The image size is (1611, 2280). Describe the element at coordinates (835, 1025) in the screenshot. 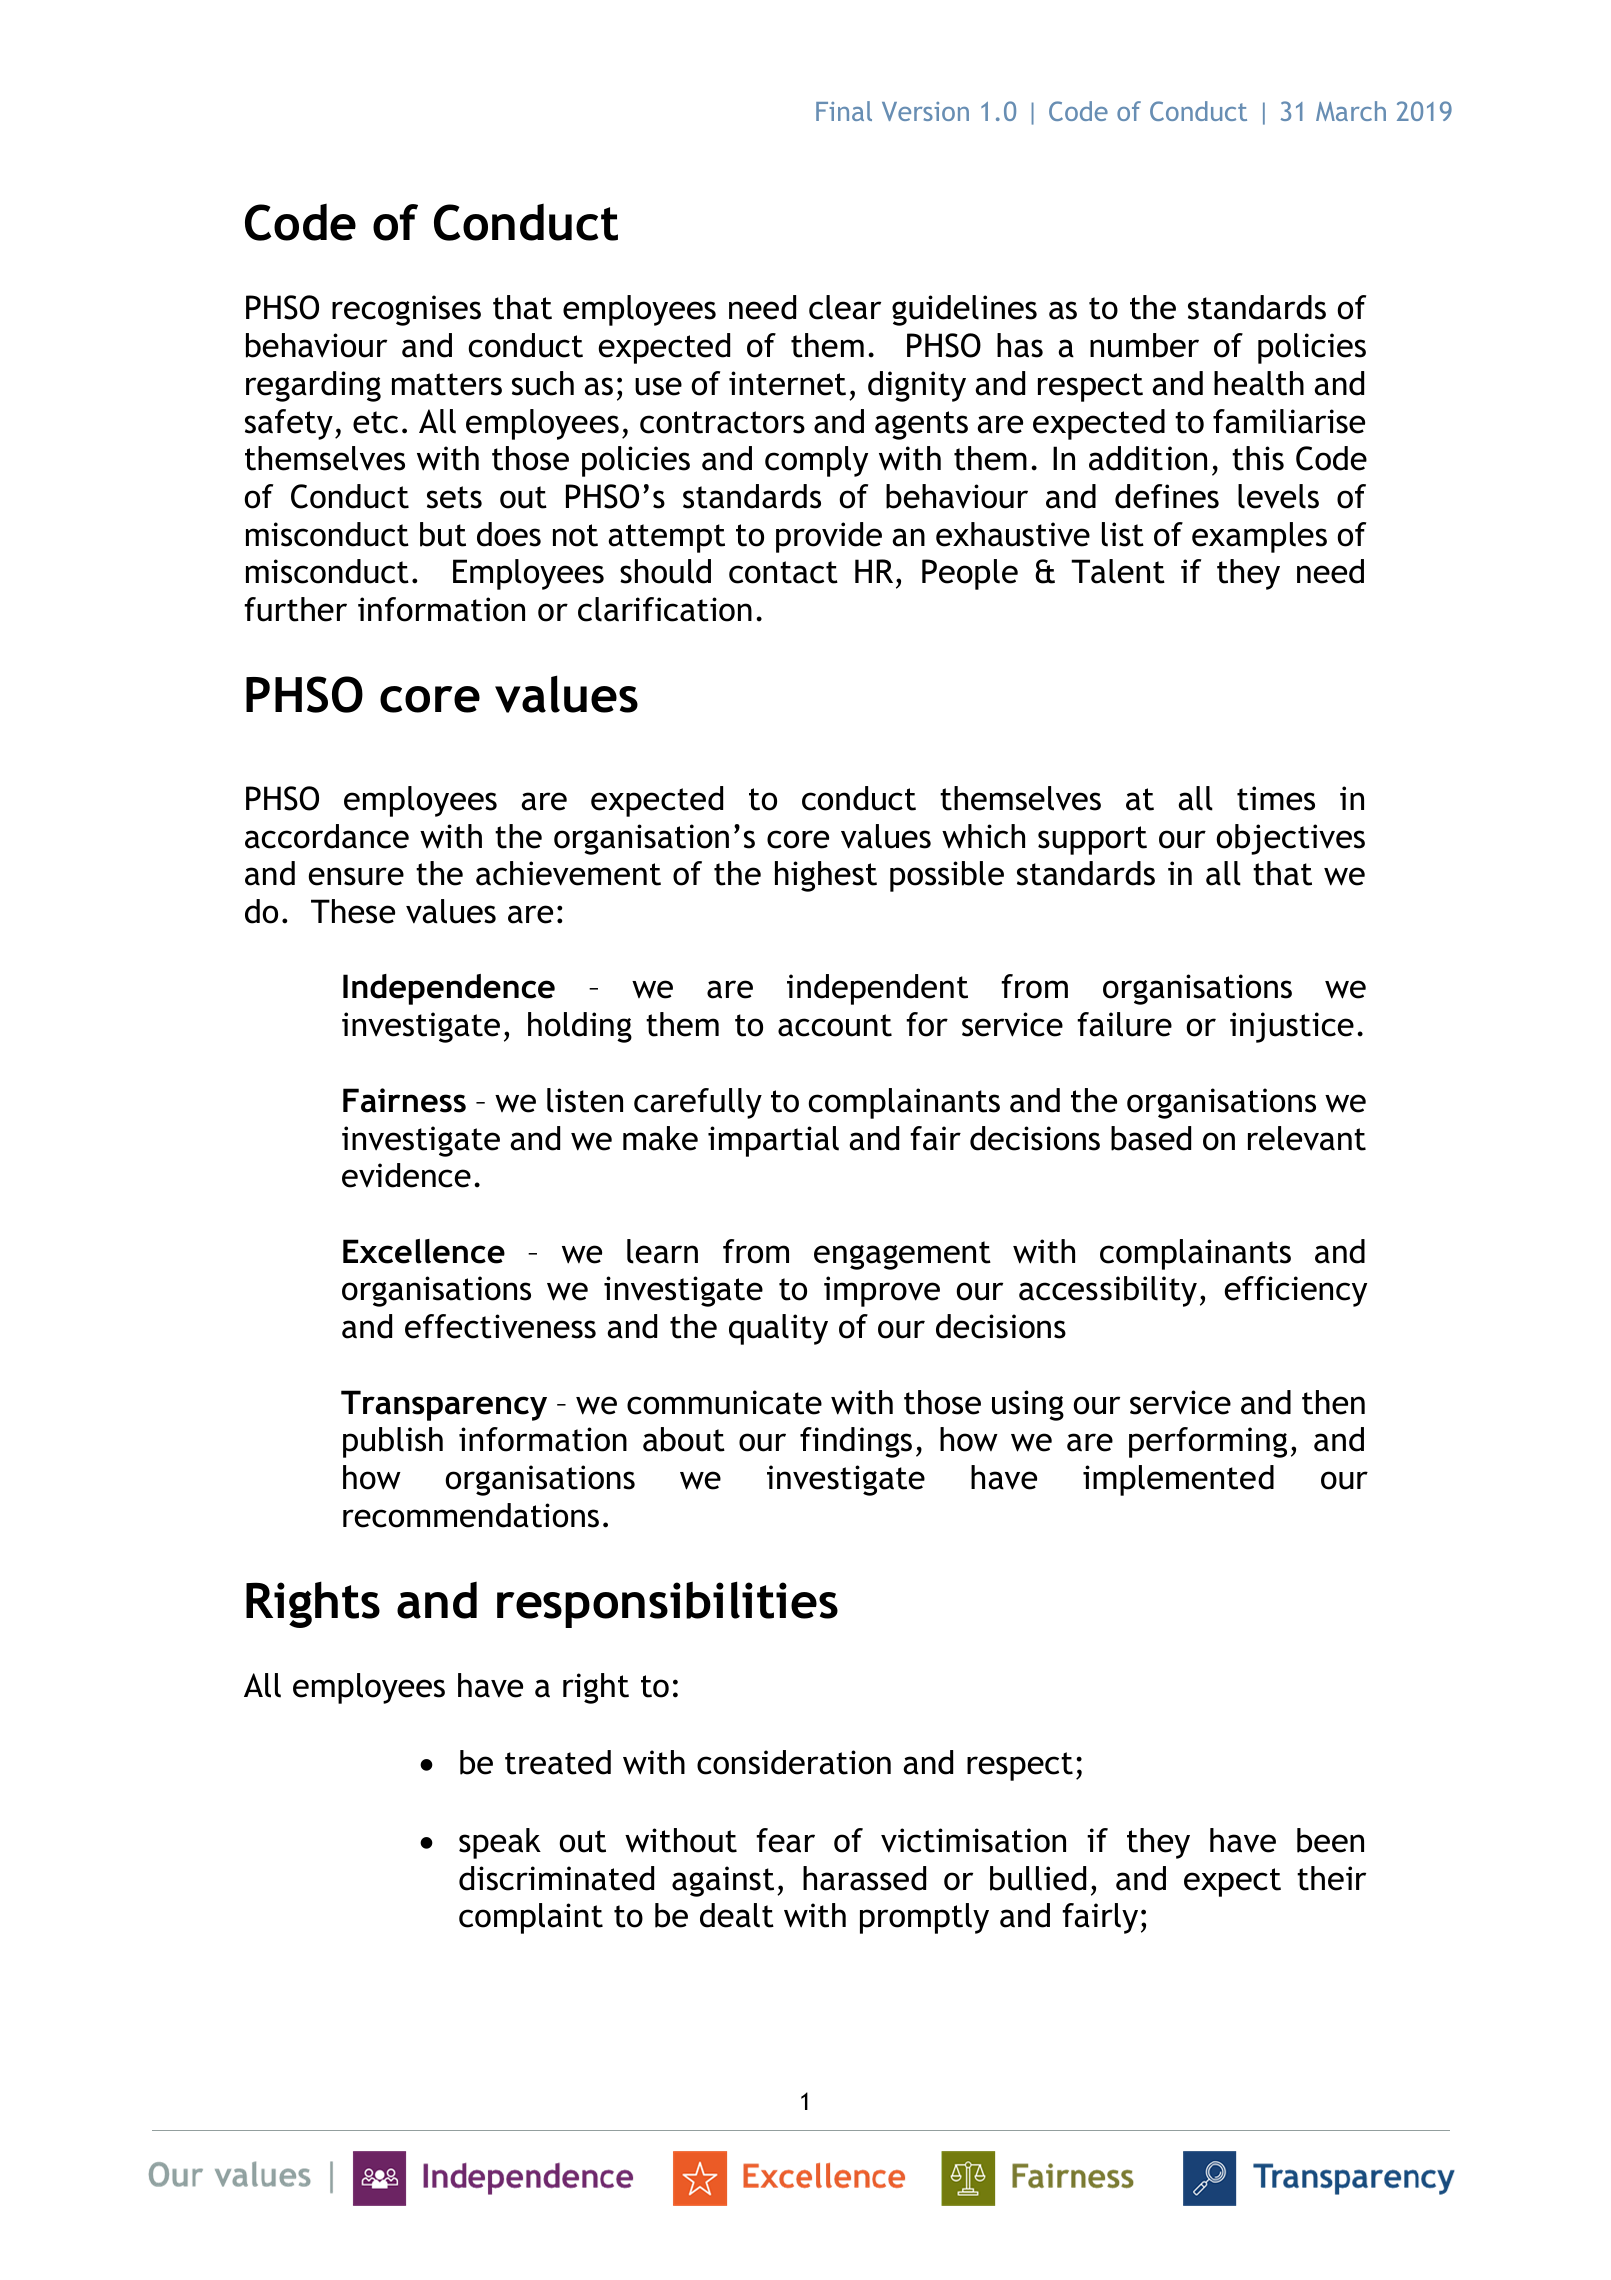

I see `account` at that location.
